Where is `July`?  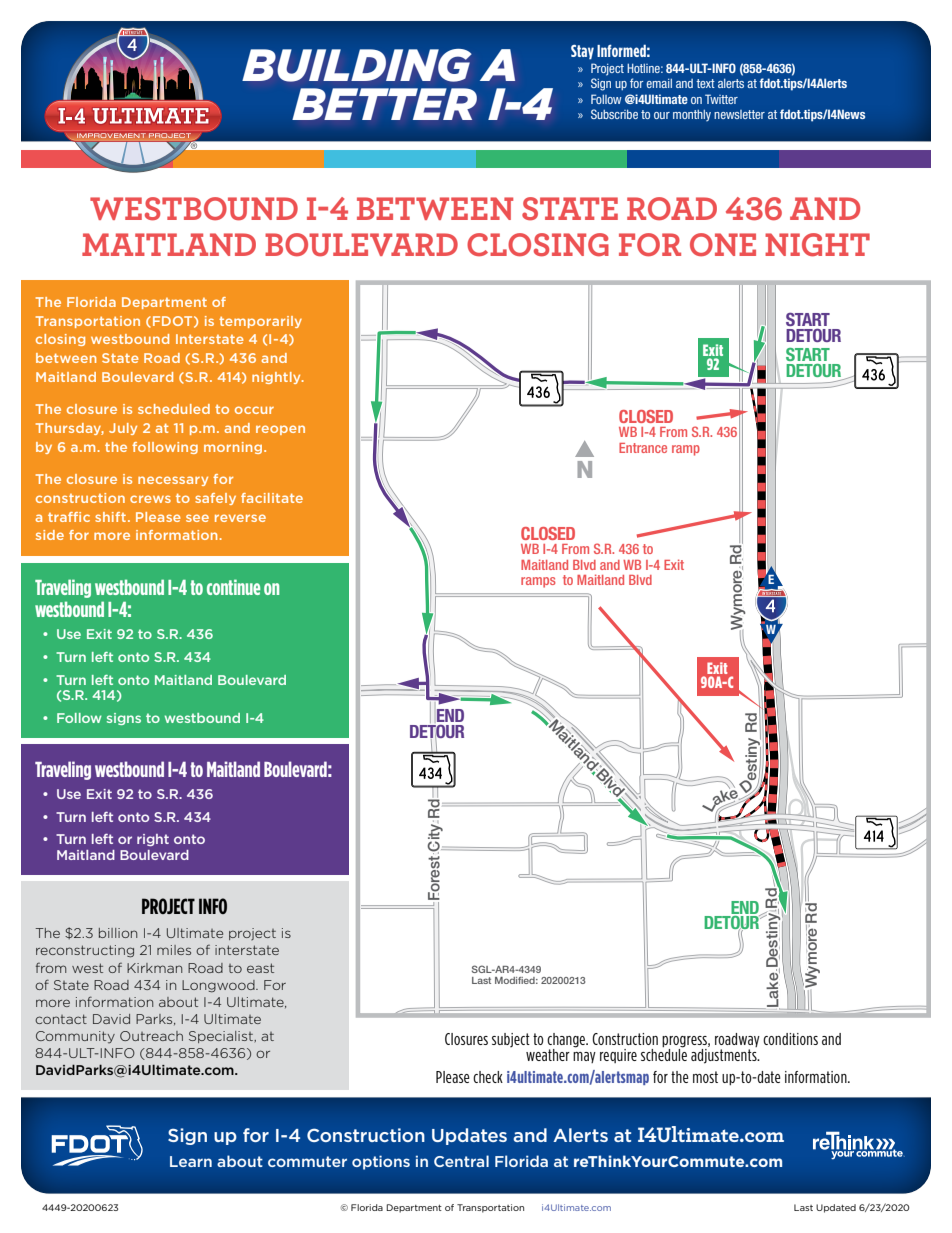
July is located at coordinates (123, 429).
